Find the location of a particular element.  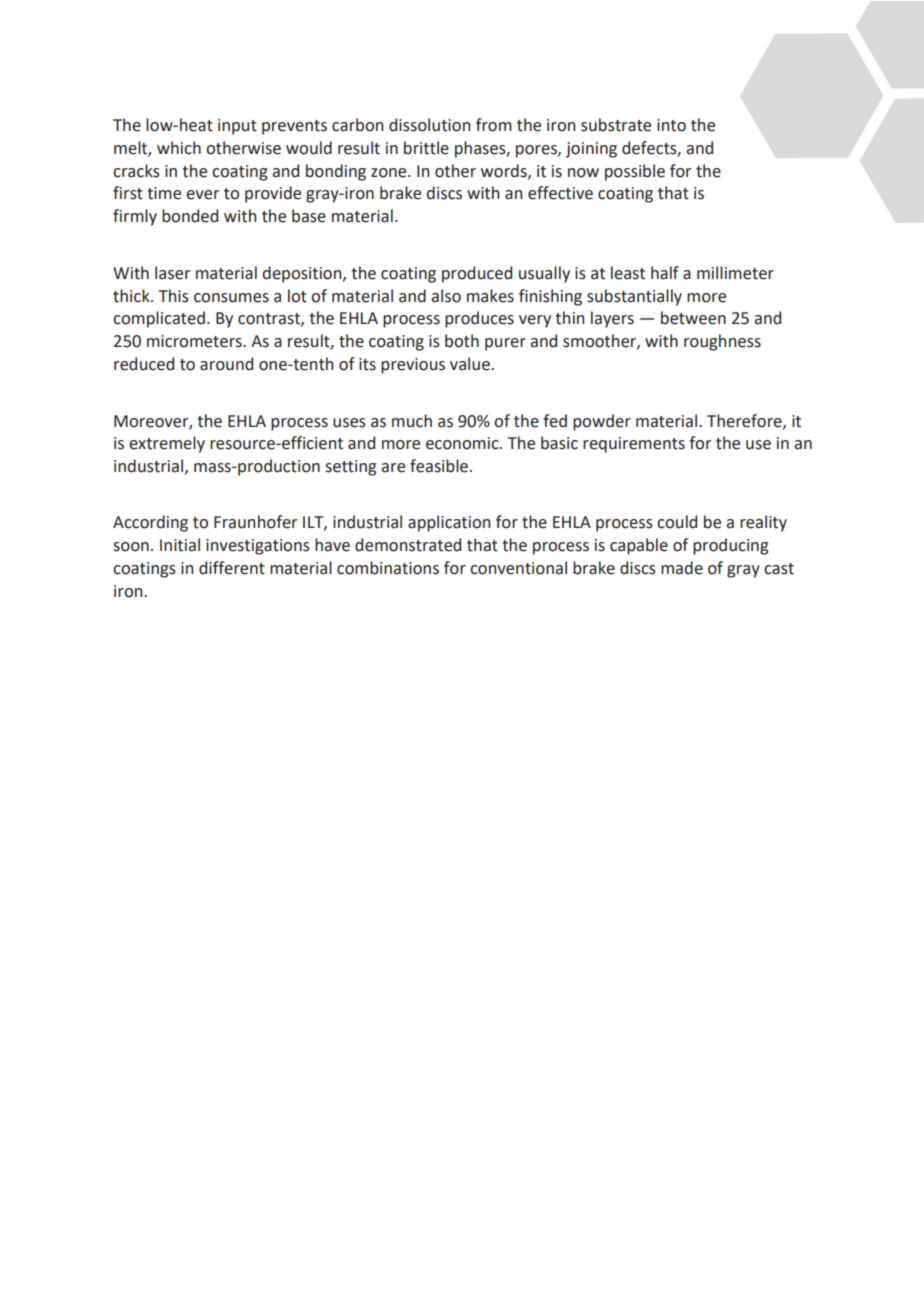

which is located at coordinates (179, 148).
